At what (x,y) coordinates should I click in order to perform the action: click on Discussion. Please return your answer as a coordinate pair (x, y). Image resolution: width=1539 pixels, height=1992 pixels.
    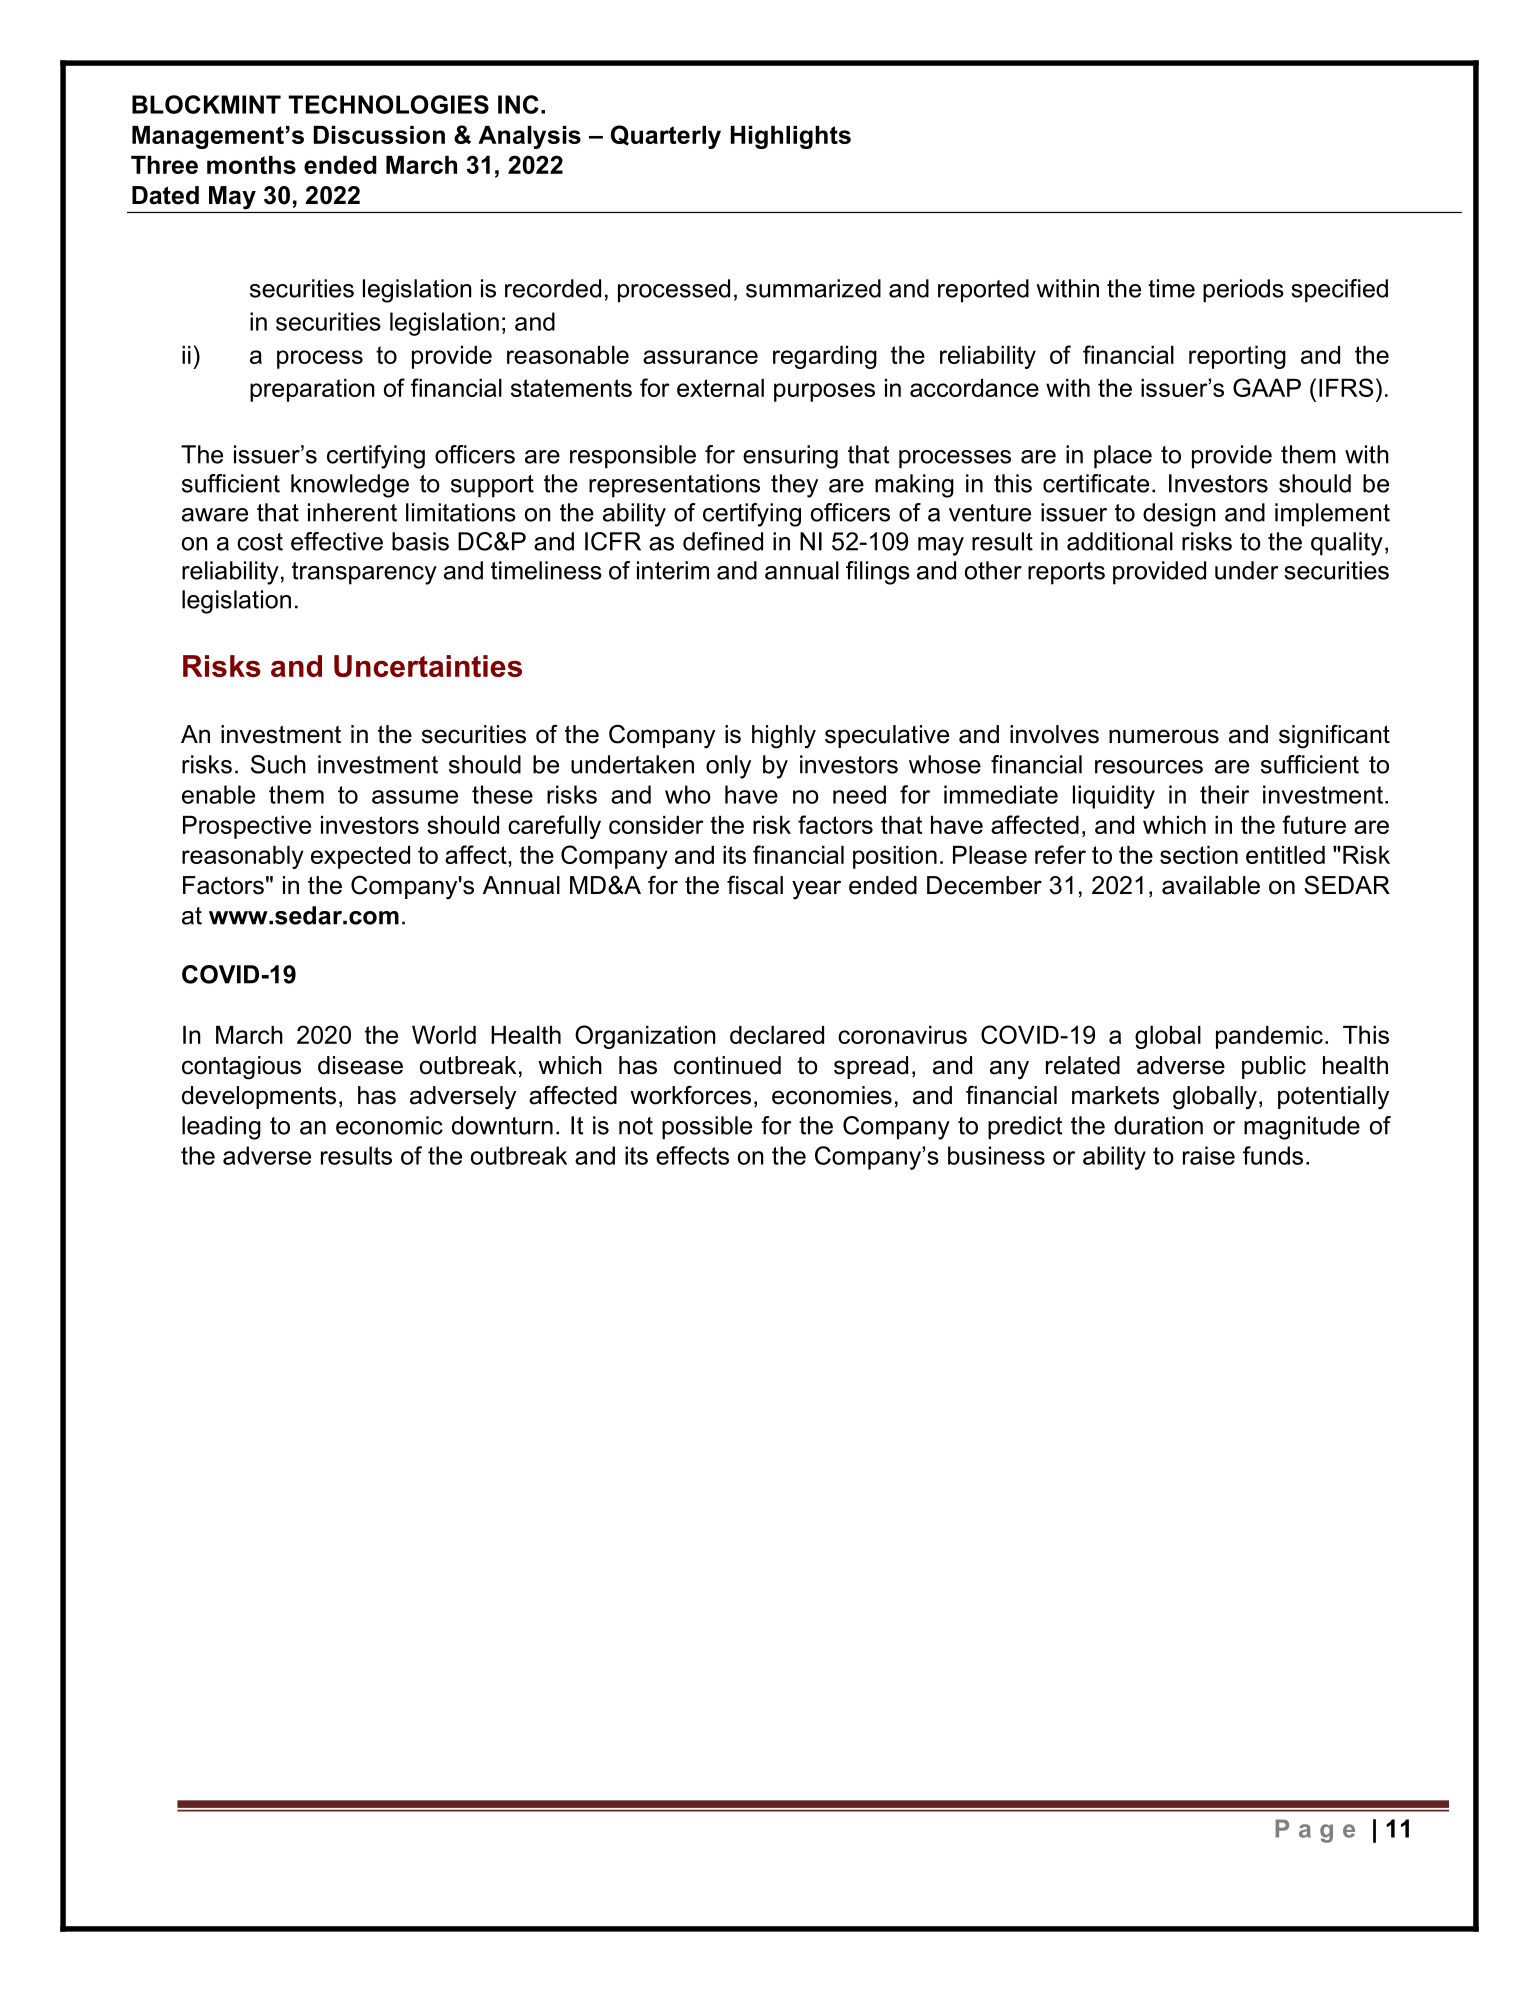
    Looking at the image, I should click on (379, 135).
